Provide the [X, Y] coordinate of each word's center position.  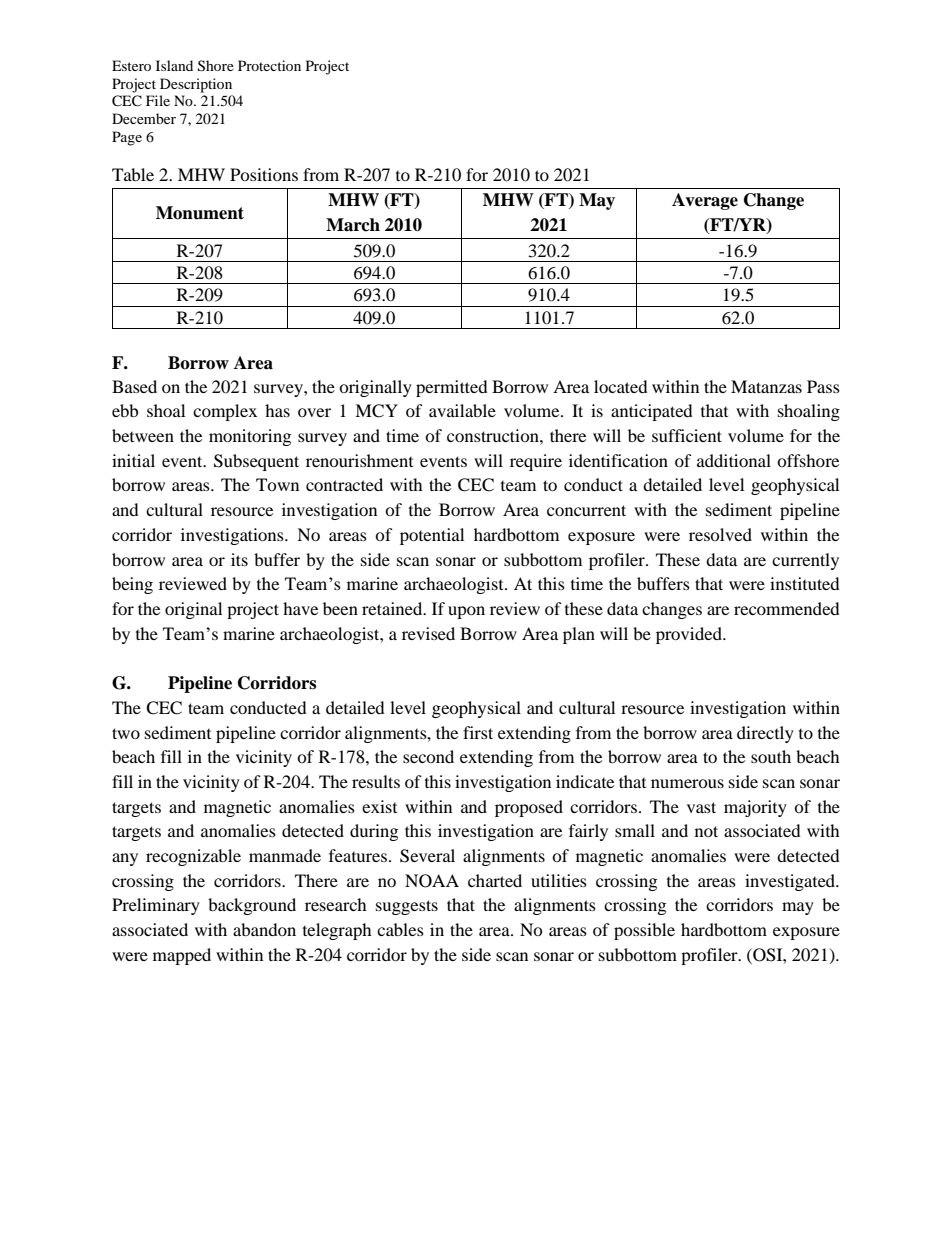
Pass [823, 386]
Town [277, 484]
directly [765, 734]
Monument [200, 213]
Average [705, 201]
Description [196, 85]
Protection [269, 65]
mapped [182, 956]
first [478, 732]
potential [432, 536]
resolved [720, 534]
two [126, 733]
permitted [452, 388]
